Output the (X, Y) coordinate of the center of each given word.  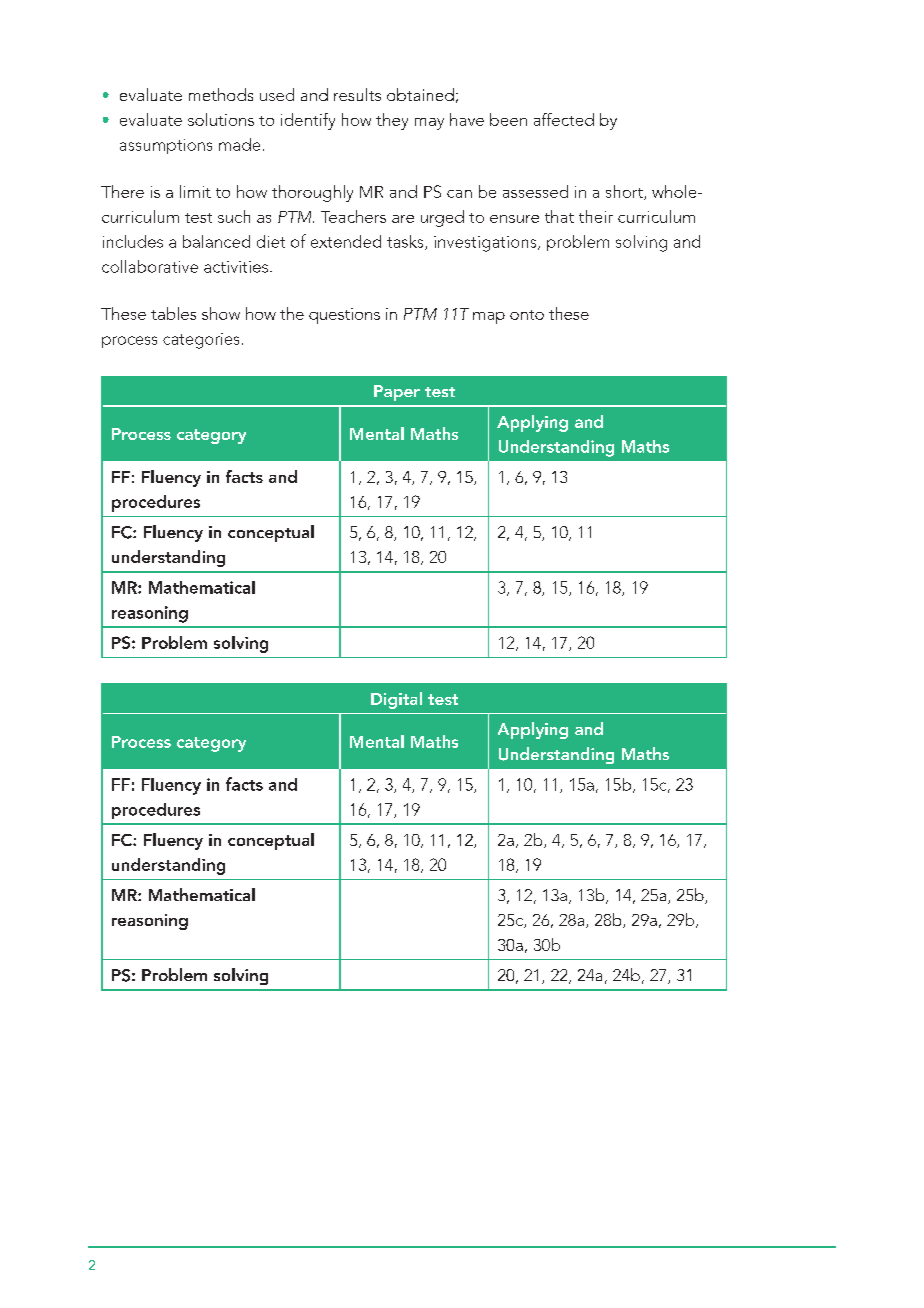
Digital (396, 700)
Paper (397, 393)
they (392, 121)
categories (201, 341)
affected (564, 119)
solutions (221, 119)
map (489, 318)
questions (344, 316)
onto (527, 315)
